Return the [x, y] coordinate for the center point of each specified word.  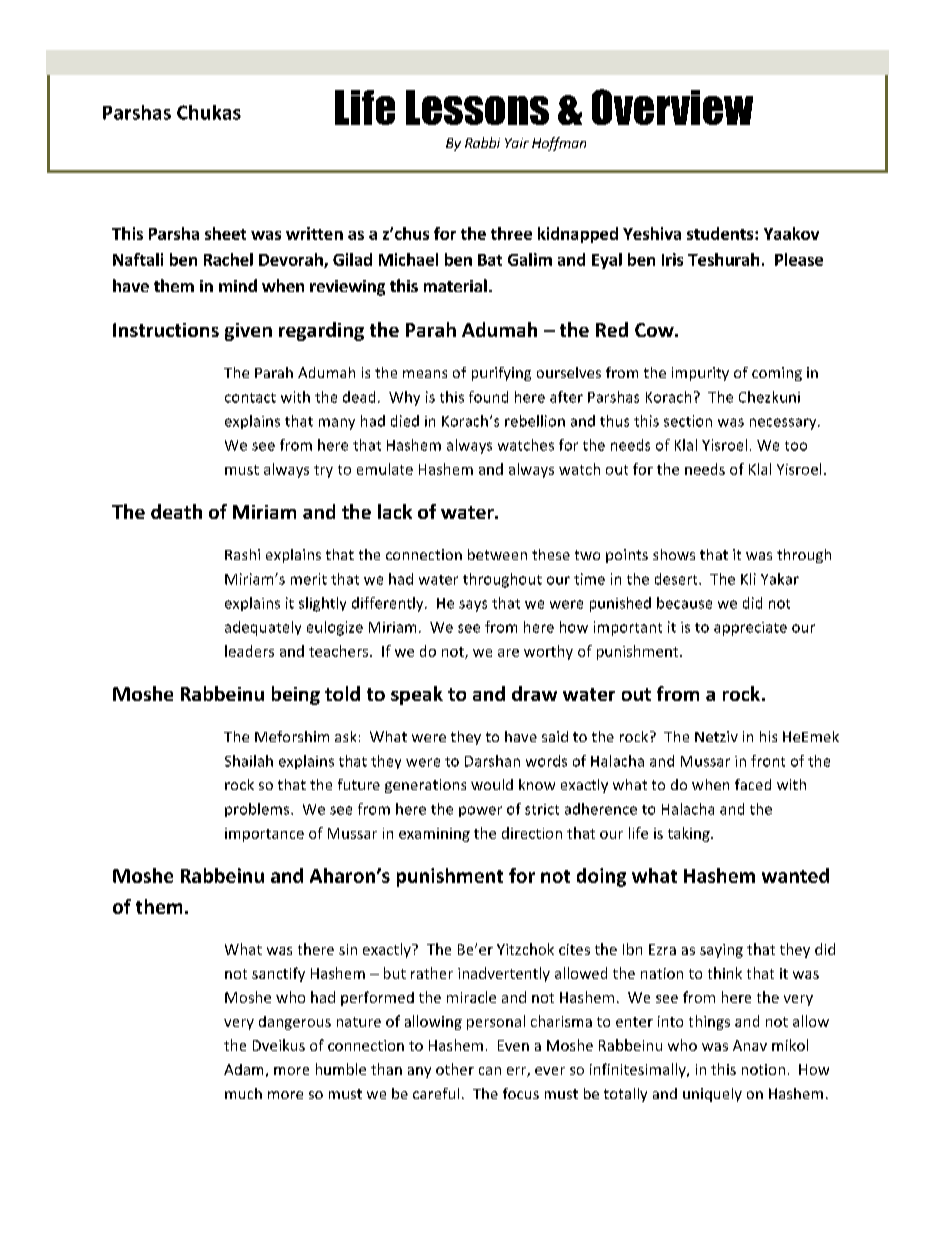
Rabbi [482, 142]
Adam [243, 1069]
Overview [672, 107]
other [455, 1069]
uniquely [712, 1095]
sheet [225, 233]
